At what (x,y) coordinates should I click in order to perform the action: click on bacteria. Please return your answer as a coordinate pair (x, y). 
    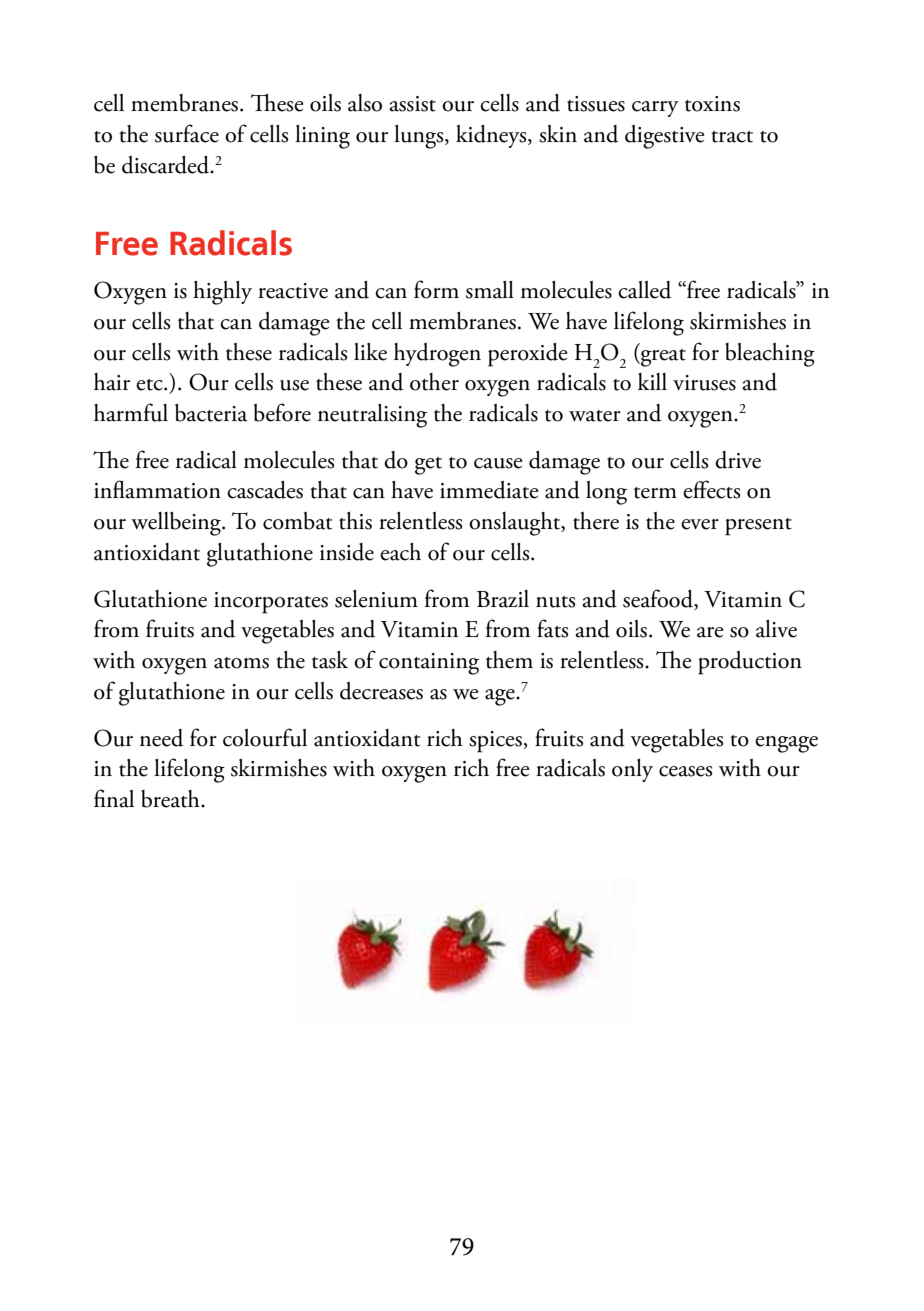
    Looking at the image, I should click on (211, 413).
